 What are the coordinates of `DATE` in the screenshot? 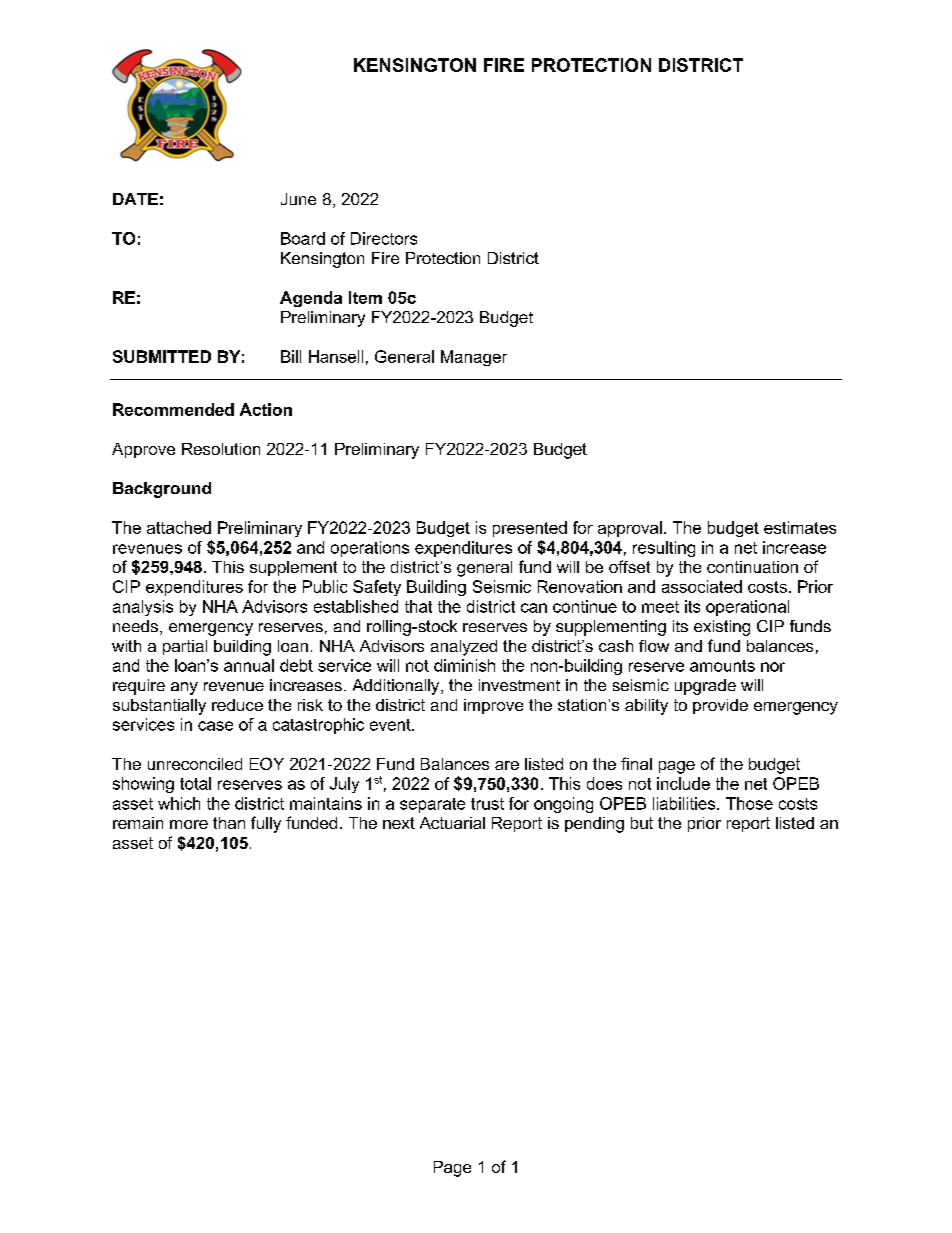 It's located at (135, 199).
